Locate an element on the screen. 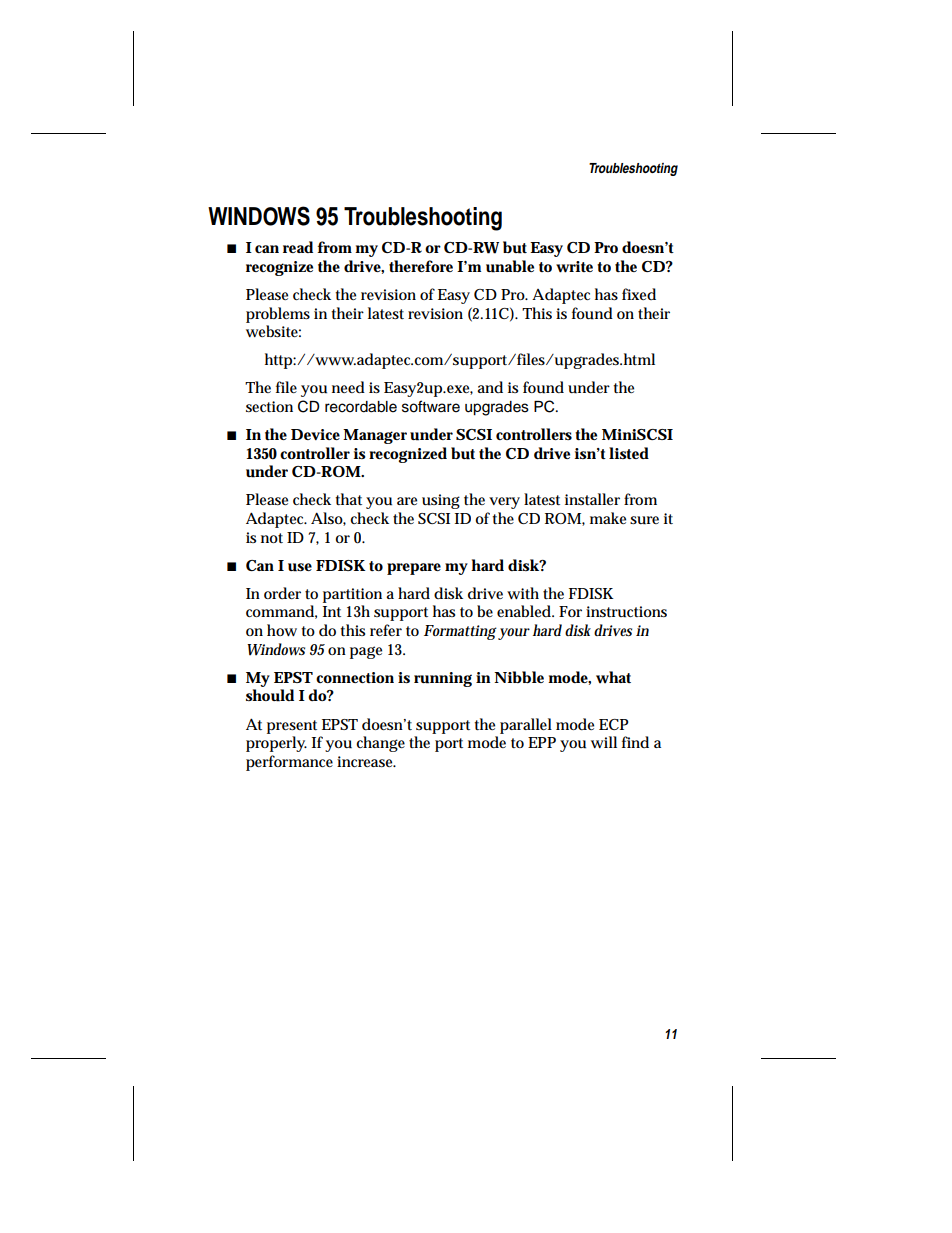  write is located at coordinates (574, 267).
